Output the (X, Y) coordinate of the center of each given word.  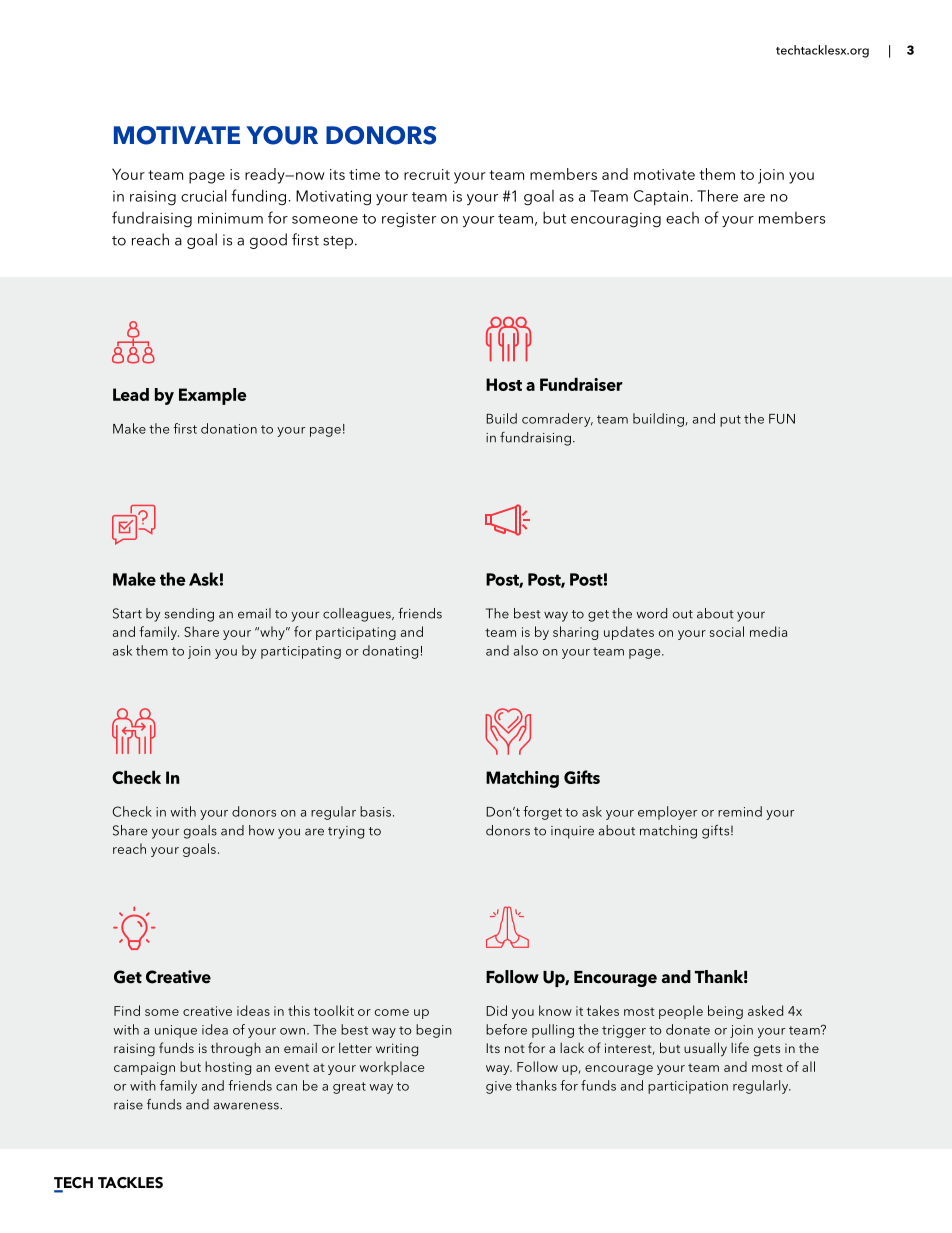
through (236, 1050)
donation (229, 428)
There (717, 195)
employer (668, 813)
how (261, 830)
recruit (427, 174)
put (730, 421)
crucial (204, 195)
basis (375, 811)
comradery (557, 420)
